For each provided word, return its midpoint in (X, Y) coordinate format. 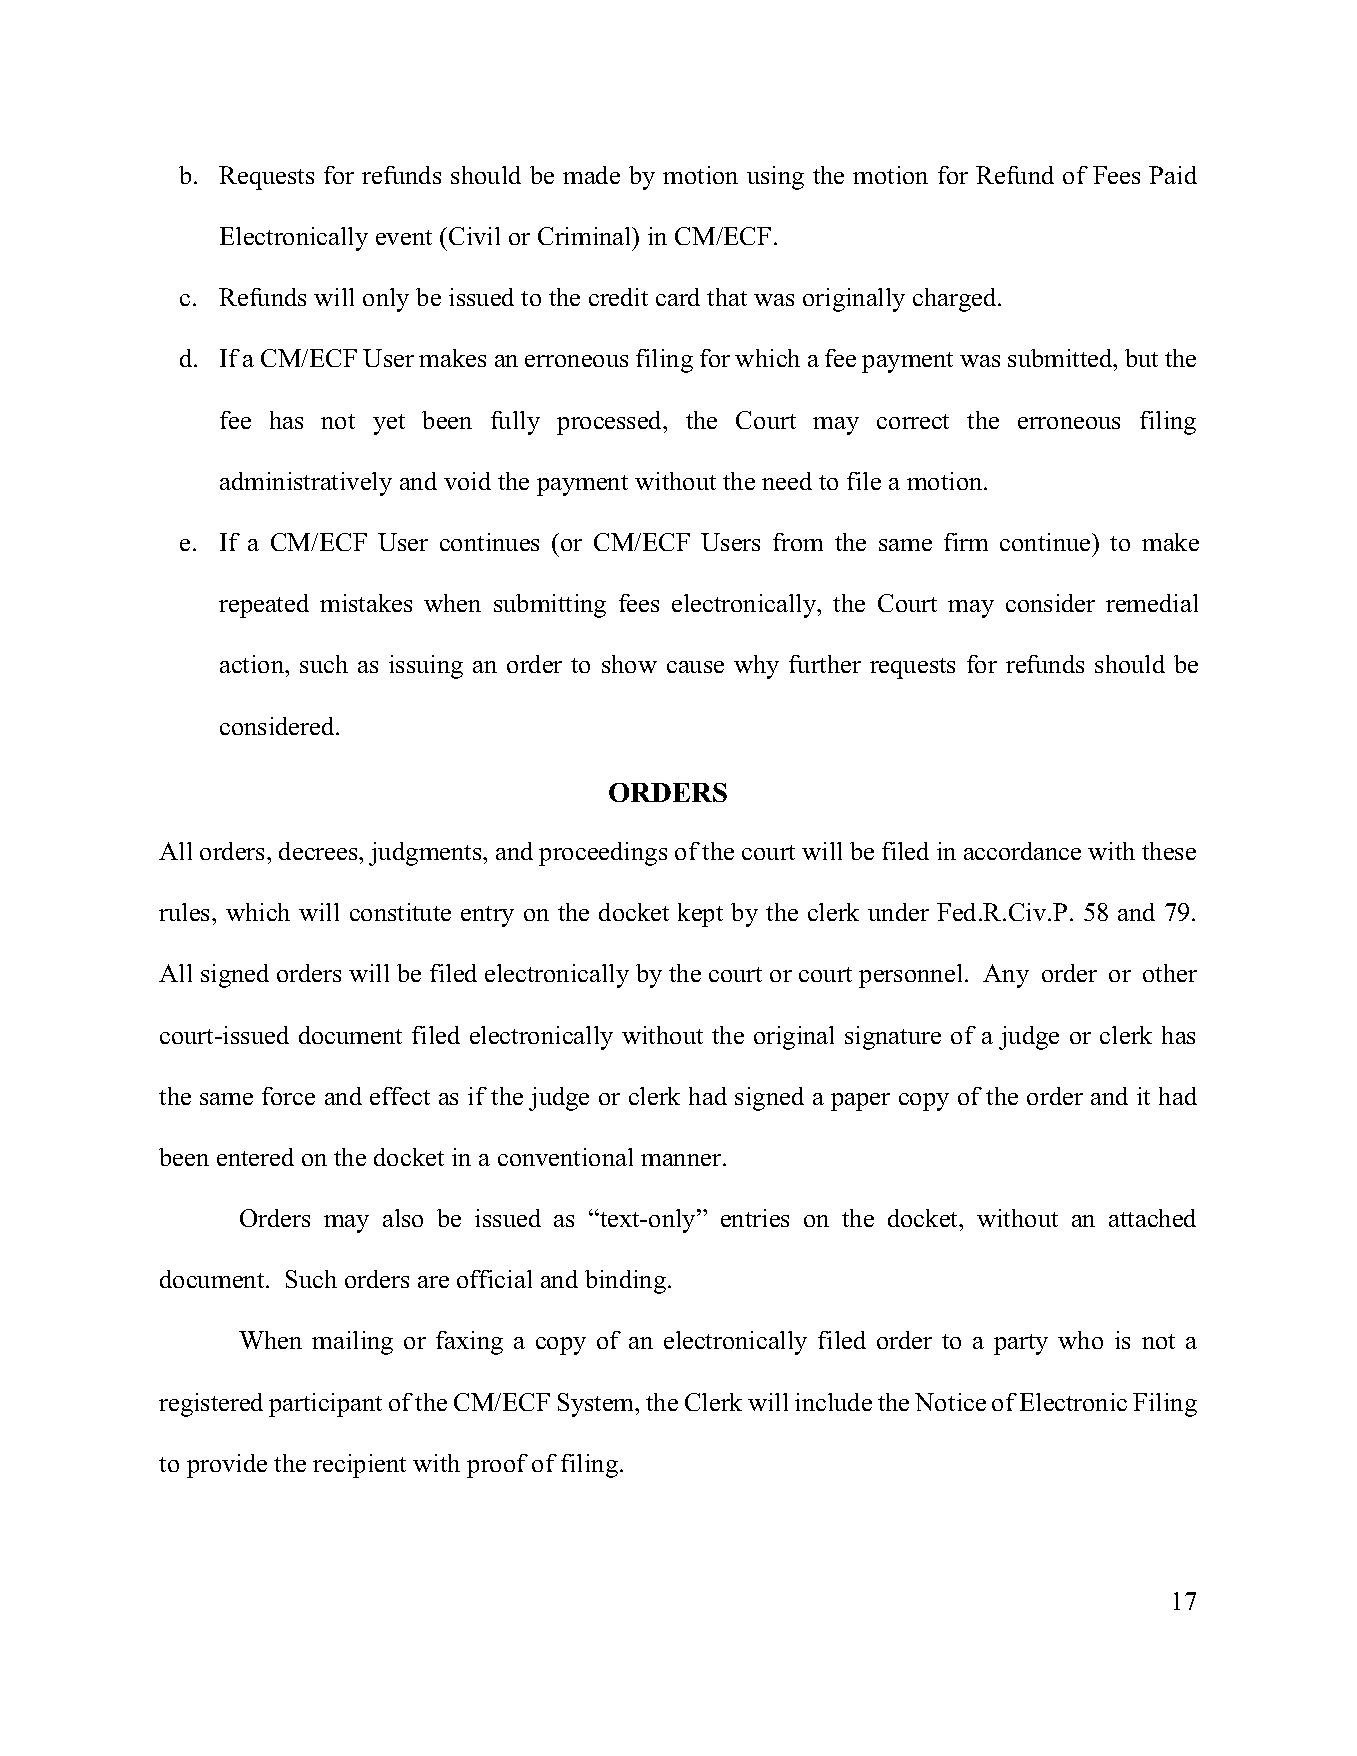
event (404, 237)
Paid (1173, 175)
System (597, 1405)
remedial (1152, 603)
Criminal (586, 236)
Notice (950, 1402)
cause (695, 667)
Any (1006, 976)
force (288, 1096)
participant (325, 1405)
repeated (264, 606)
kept (700, 915)
